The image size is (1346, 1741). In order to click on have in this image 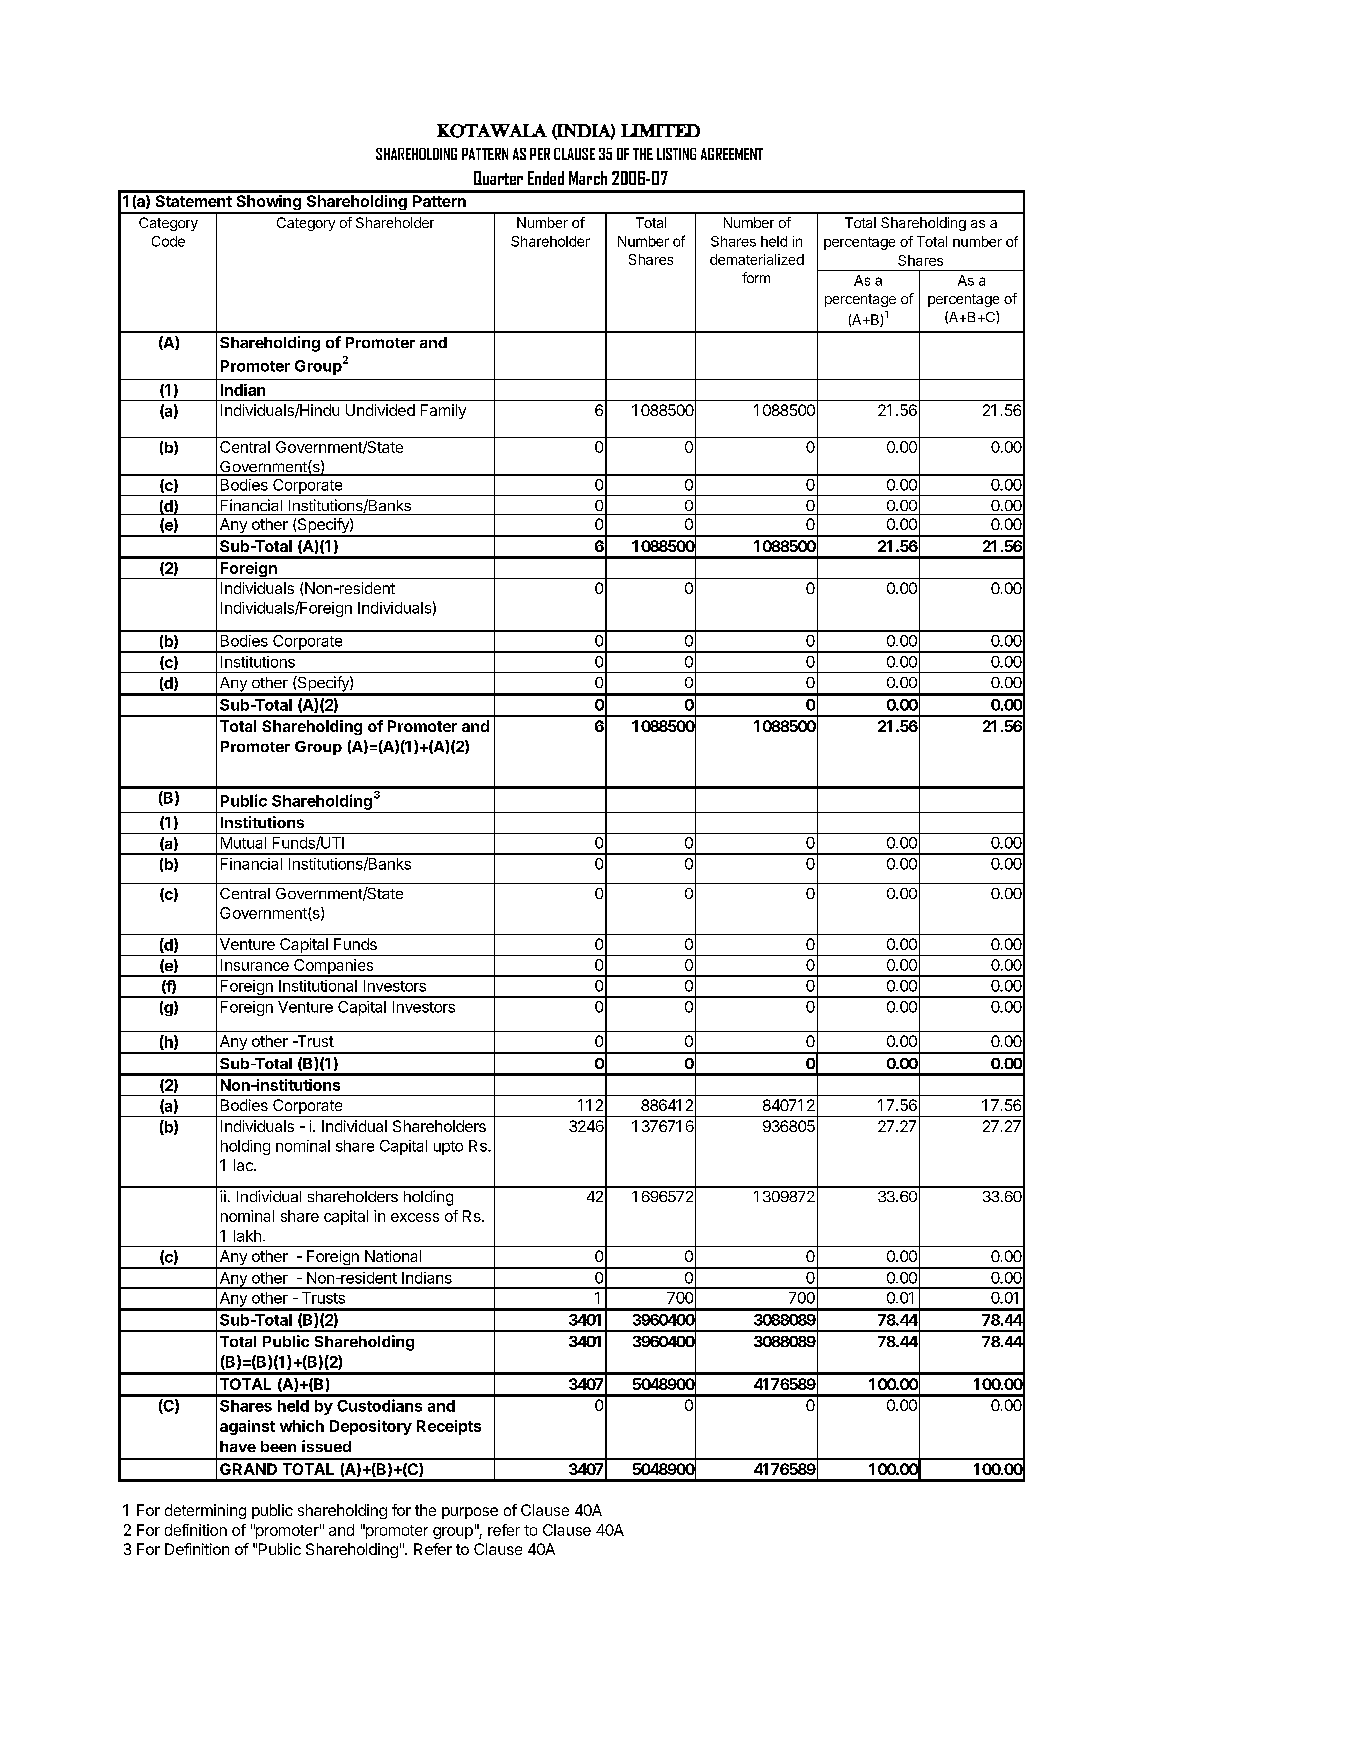, I will do `click(238, 1446)`.
